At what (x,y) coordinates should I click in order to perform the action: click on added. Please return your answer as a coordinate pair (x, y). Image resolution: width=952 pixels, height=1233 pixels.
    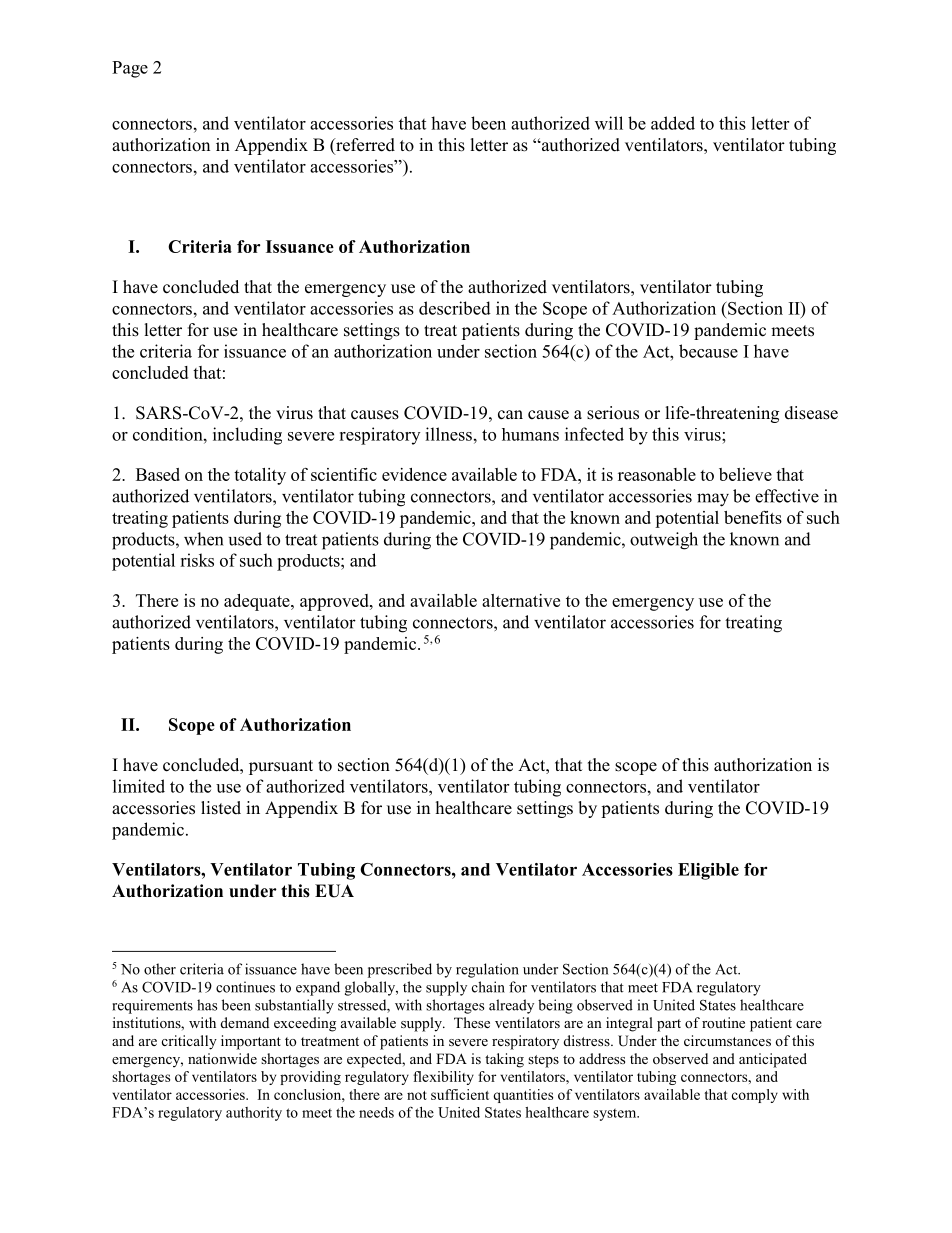
    Looking at the image, I should click on (673, 123).
